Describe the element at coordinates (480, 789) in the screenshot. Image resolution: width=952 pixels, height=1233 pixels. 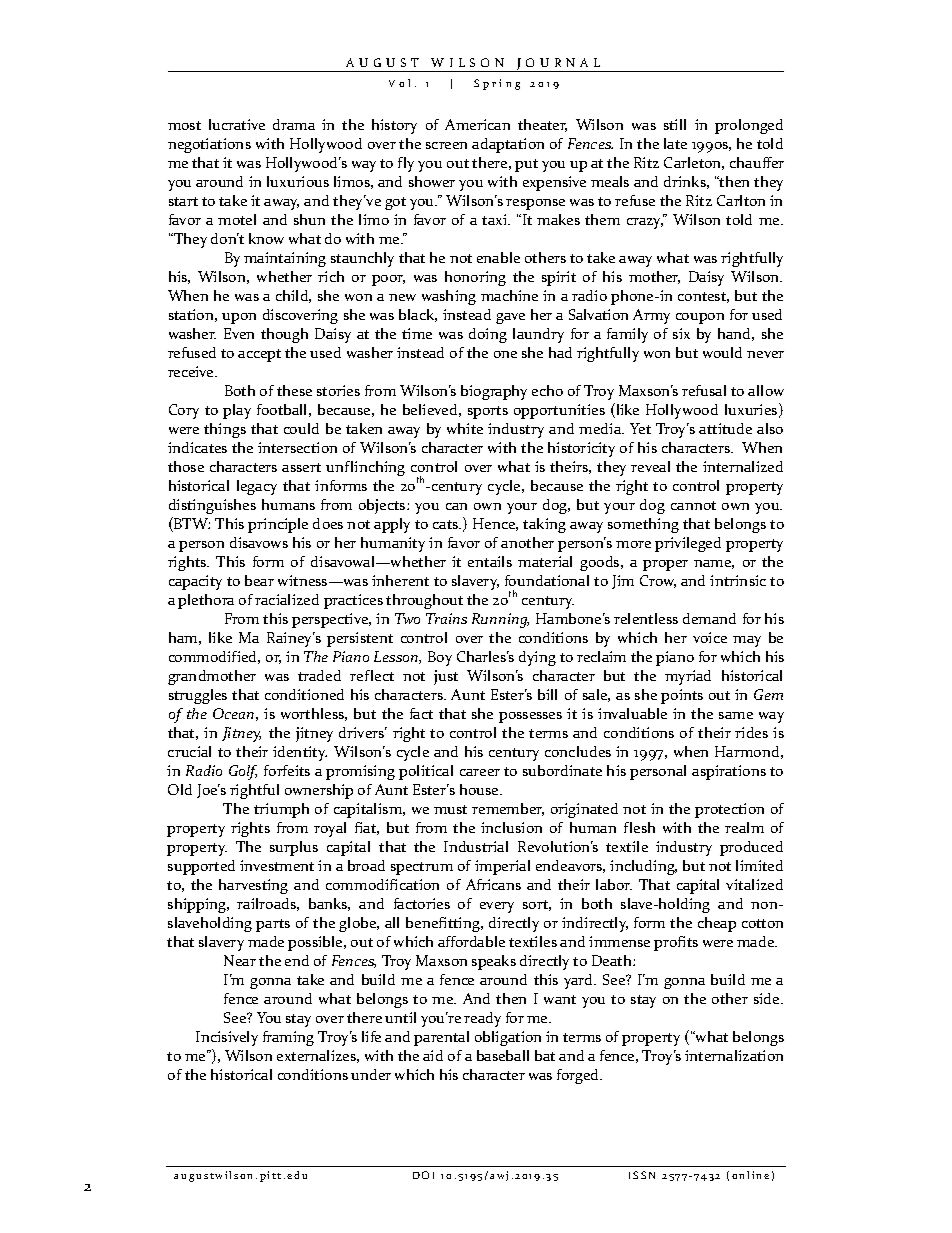
I see `house` at that location.
